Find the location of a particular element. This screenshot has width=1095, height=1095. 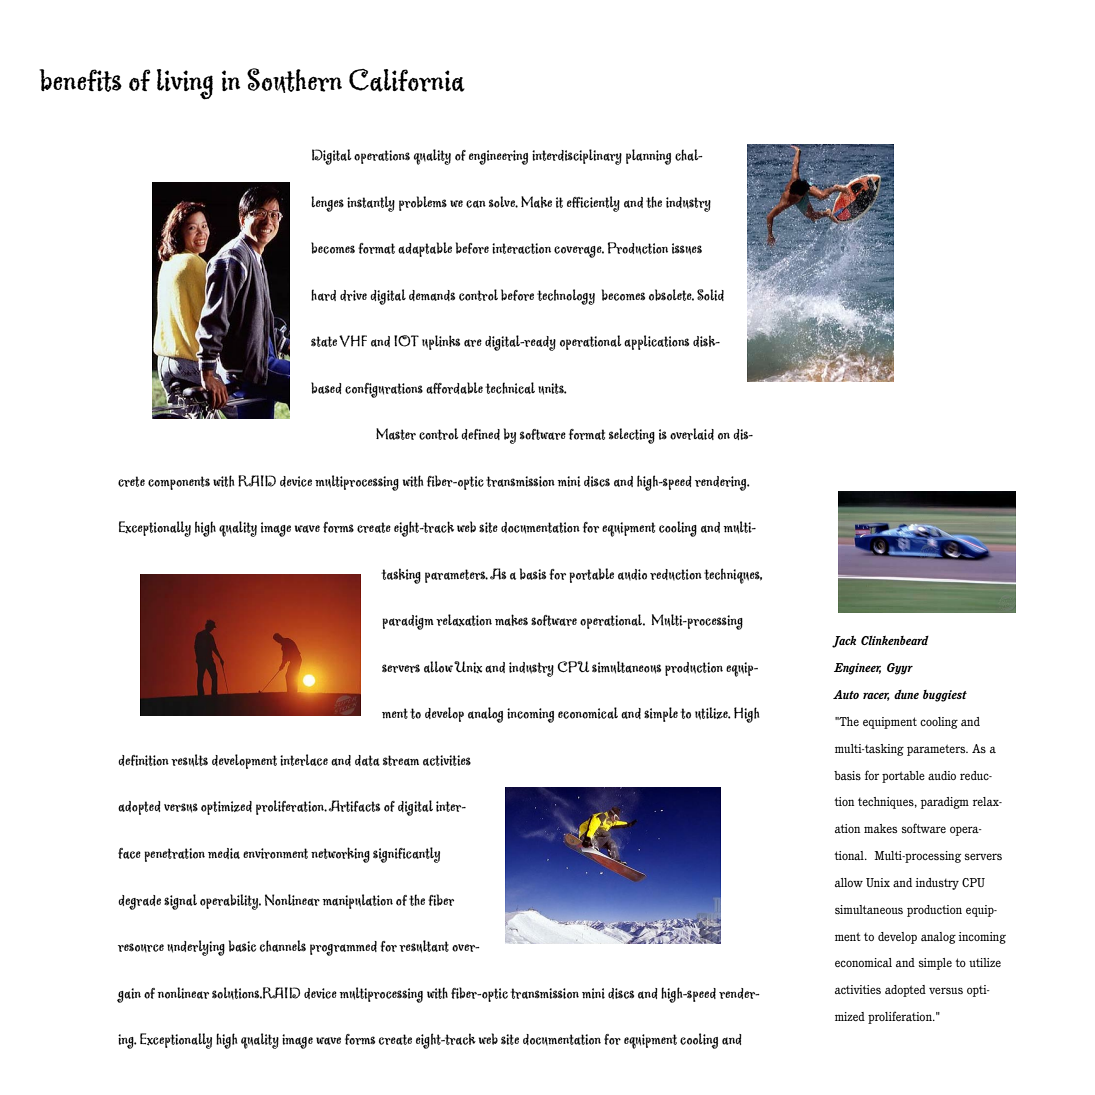

signal is located at coordinates (180, 902).
